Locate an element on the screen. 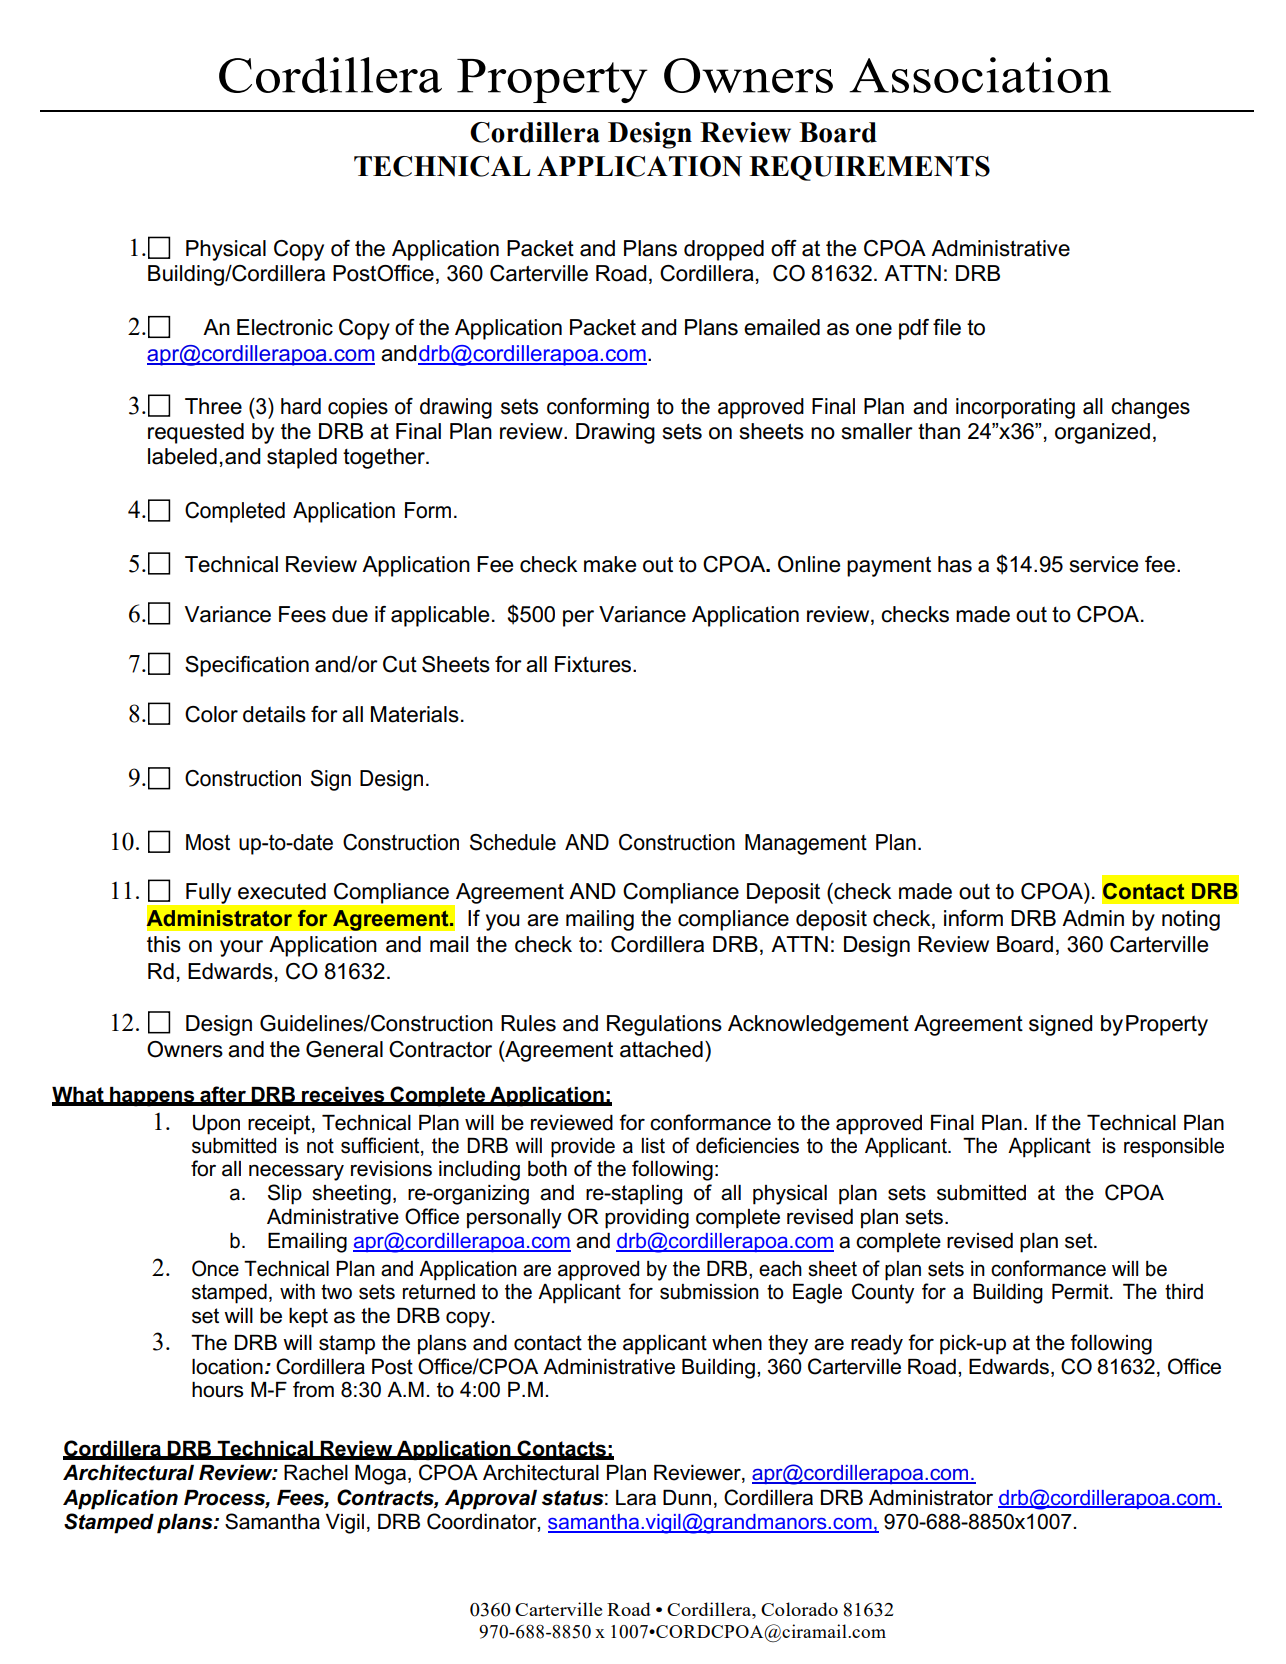  Electronic is located at coordinates (285, 327).
